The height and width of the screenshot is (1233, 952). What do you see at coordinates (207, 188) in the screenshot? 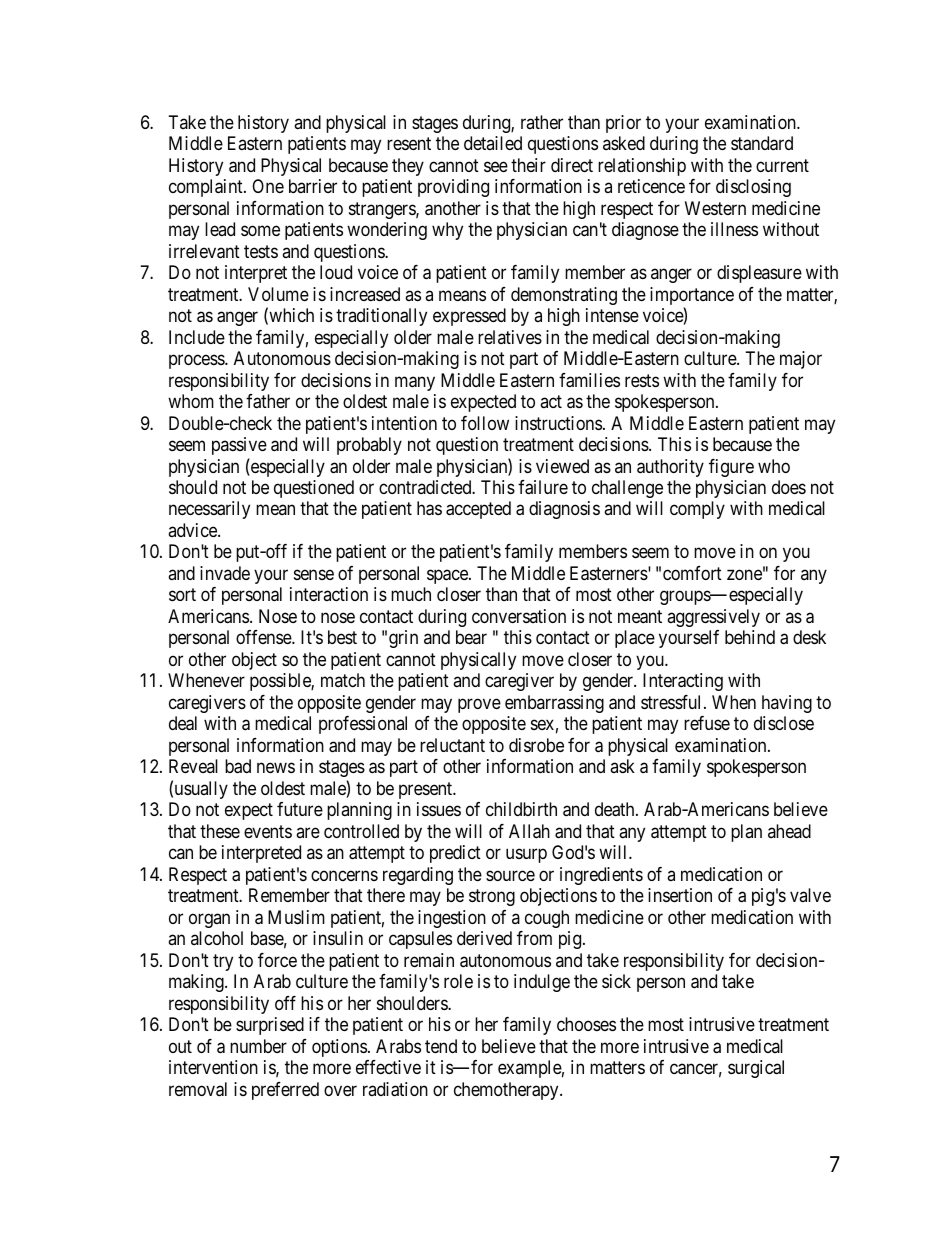
I see `complaint` at bounding box center [207, 188].
